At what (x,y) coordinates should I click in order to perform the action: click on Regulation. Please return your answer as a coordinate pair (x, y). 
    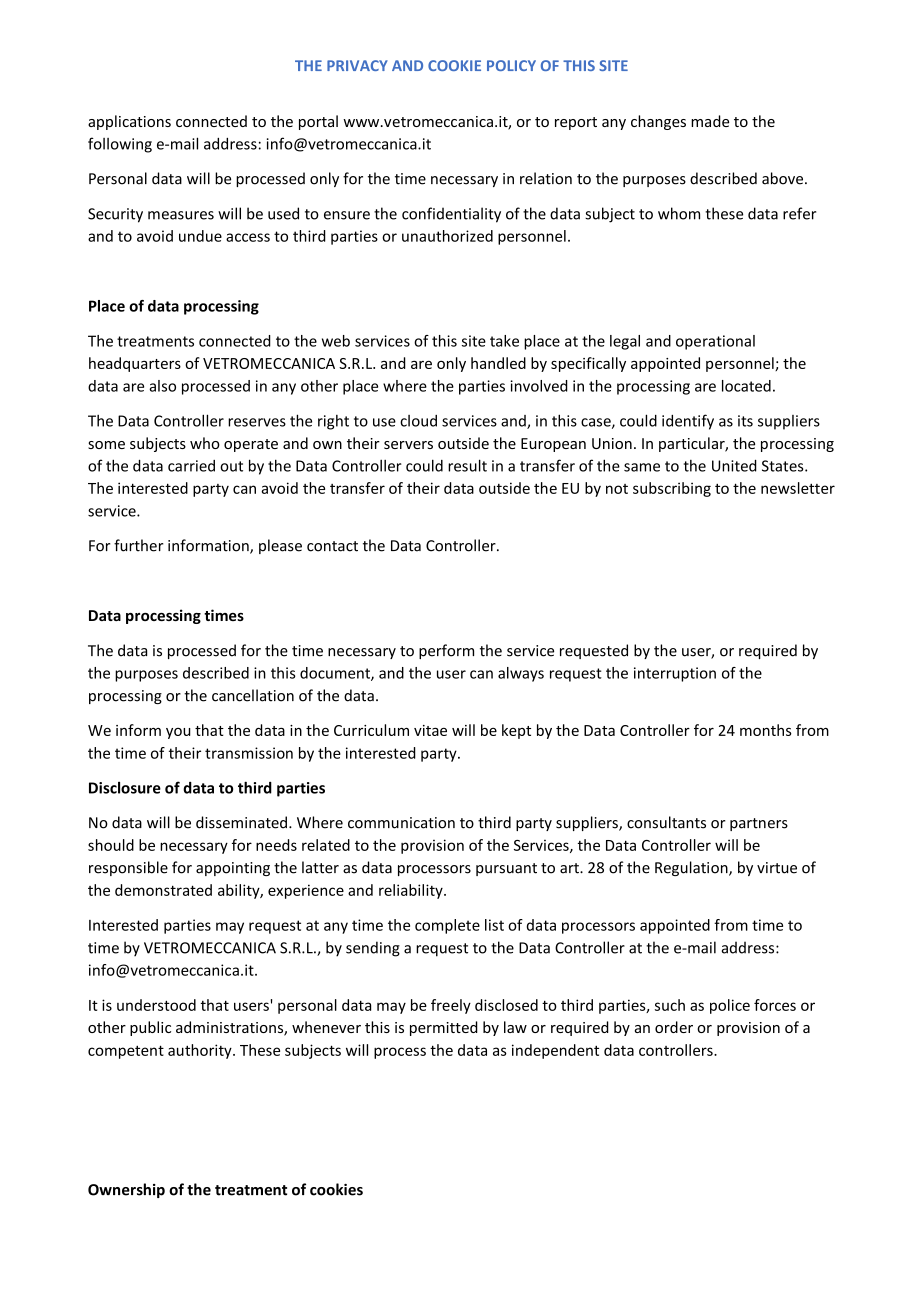
    Looking at the image, I should click on (692, 868).
